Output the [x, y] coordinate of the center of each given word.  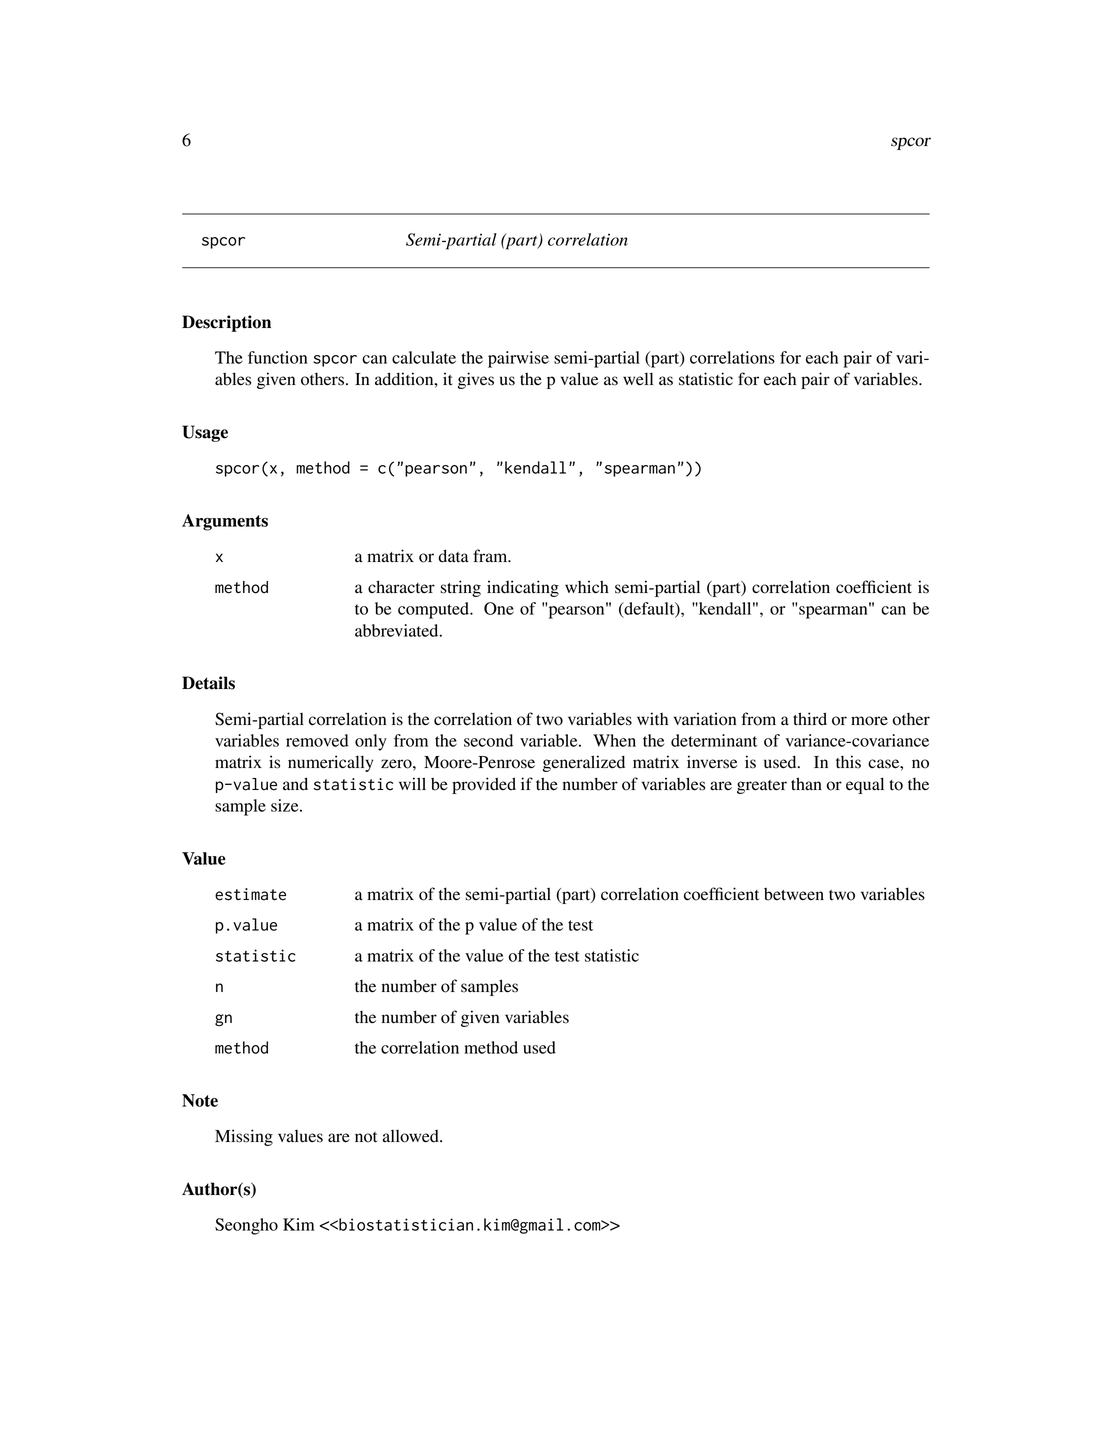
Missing [244, 1137]
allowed [412, 1136]
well [638, 379]
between [794, 894]
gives [476, 380]
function [277, 357]
